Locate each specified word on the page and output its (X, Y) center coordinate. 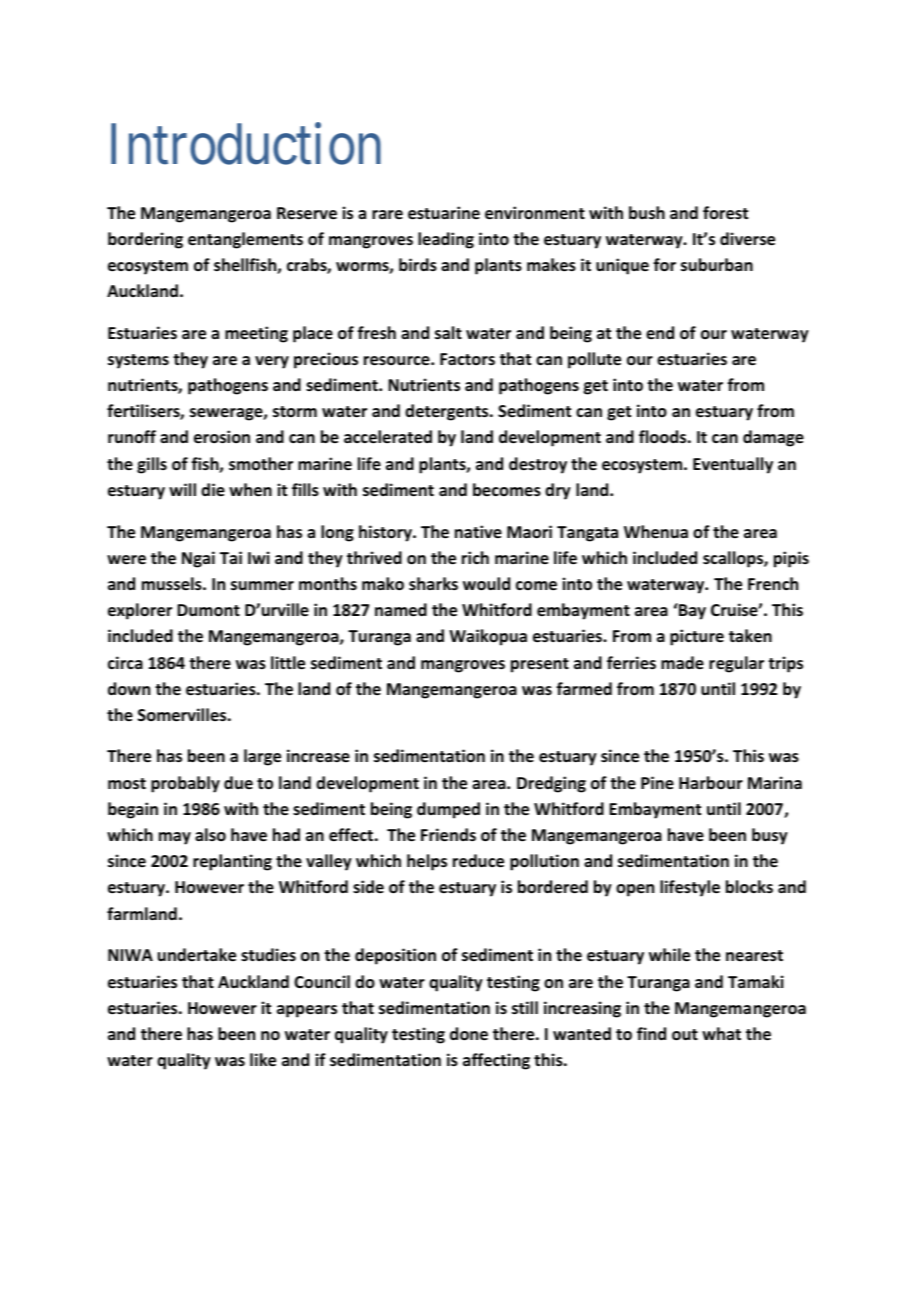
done (469, 1034)
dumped (448, 810)
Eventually (733, 465)
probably (185, 784)
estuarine (444, 213)
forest (725, 213)
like (263, 1060)
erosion (222, 437)
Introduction (246, 144)
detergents (448, 412)
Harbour (711, 783)
